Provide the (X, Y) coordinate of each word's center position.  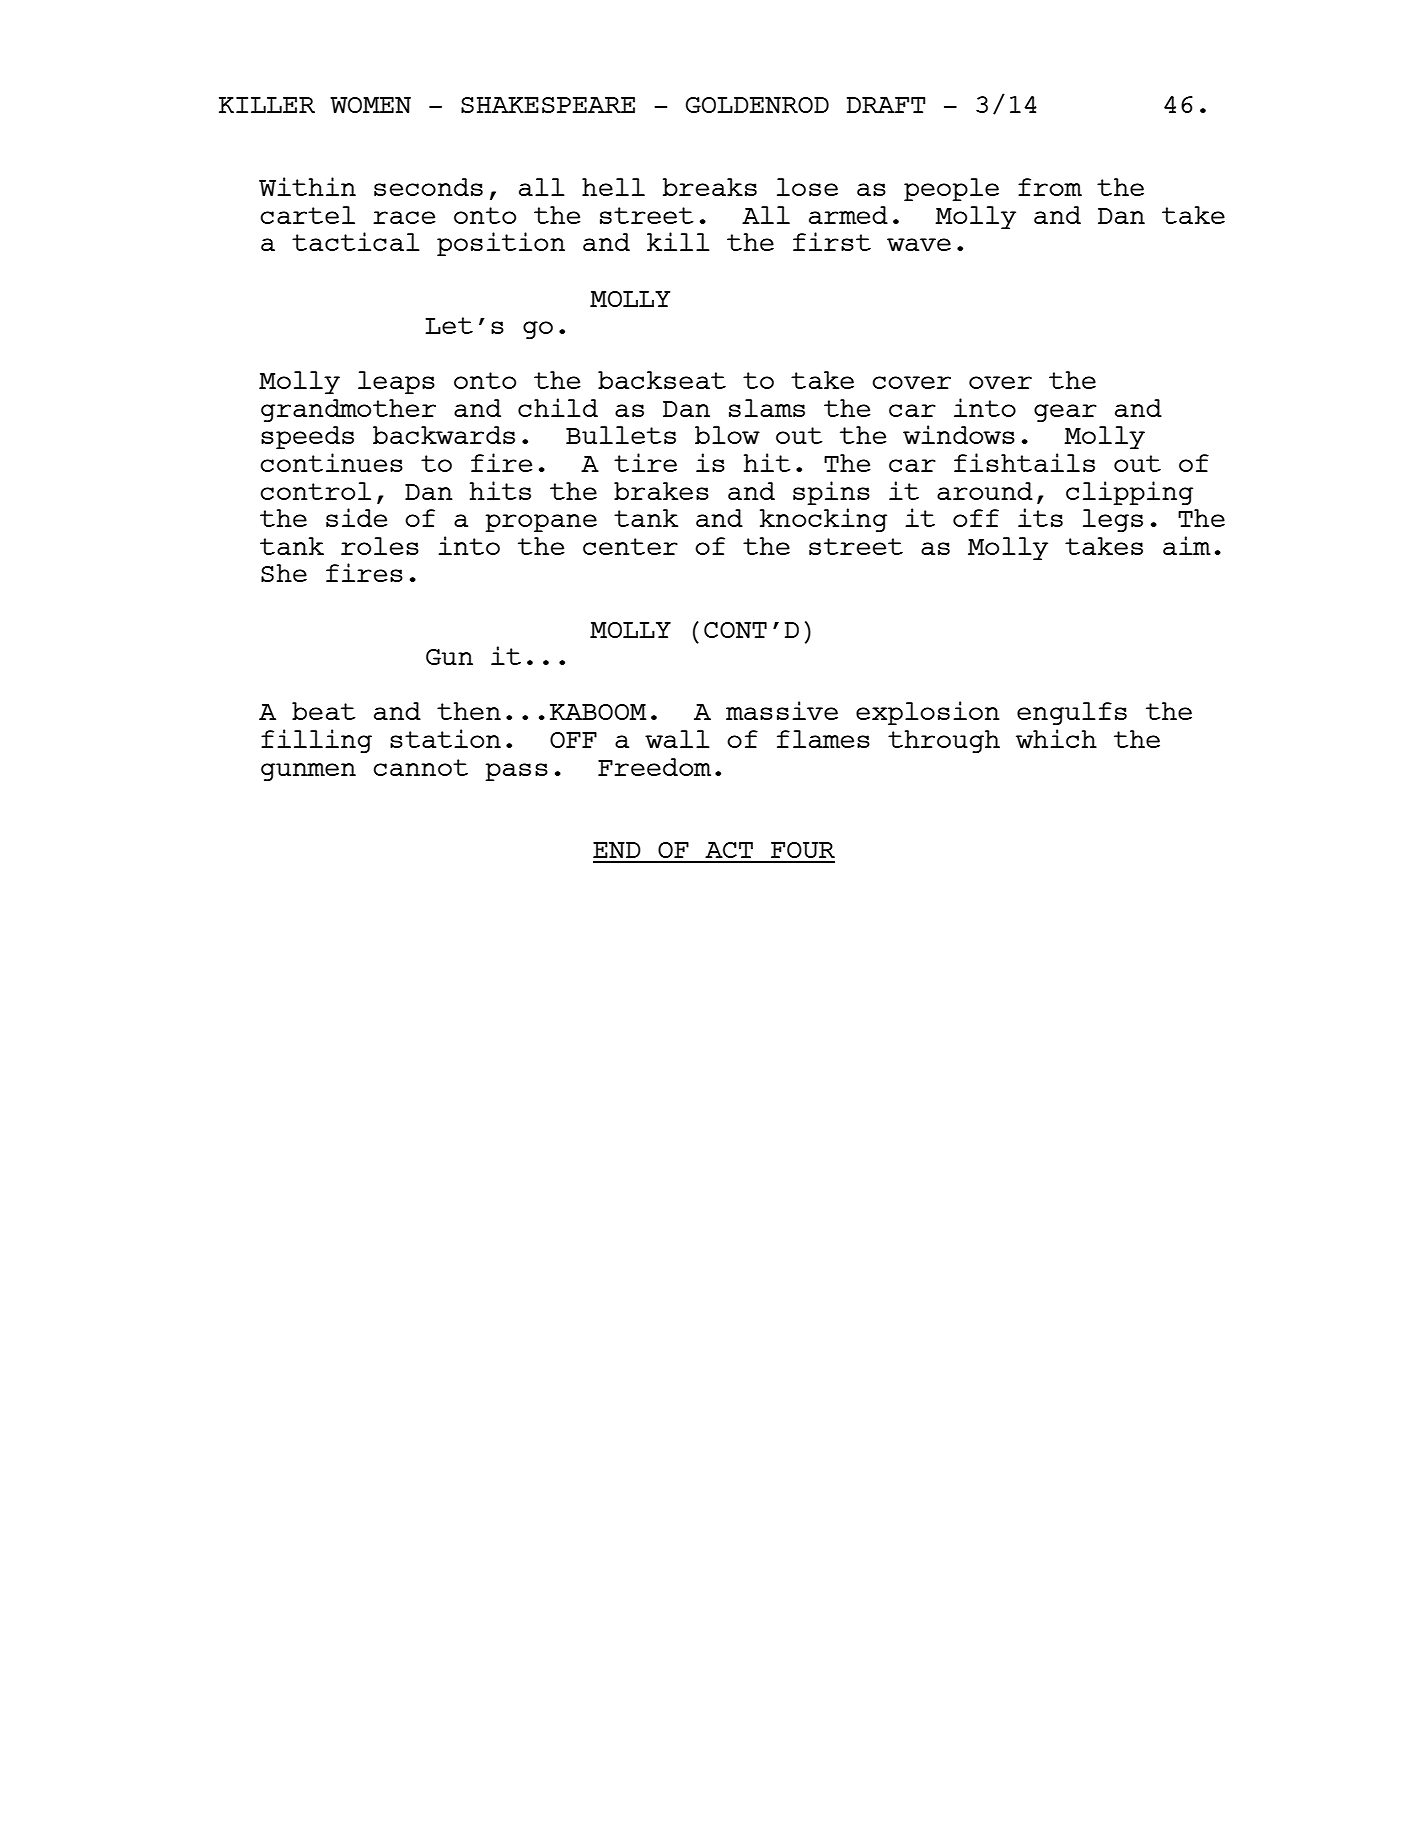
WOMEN (370, 105)
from (1050, 187)
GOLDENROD (757, 105)
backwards (444, 435)
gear (1065, 413)
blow (727, 435)
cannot (420, 767)
